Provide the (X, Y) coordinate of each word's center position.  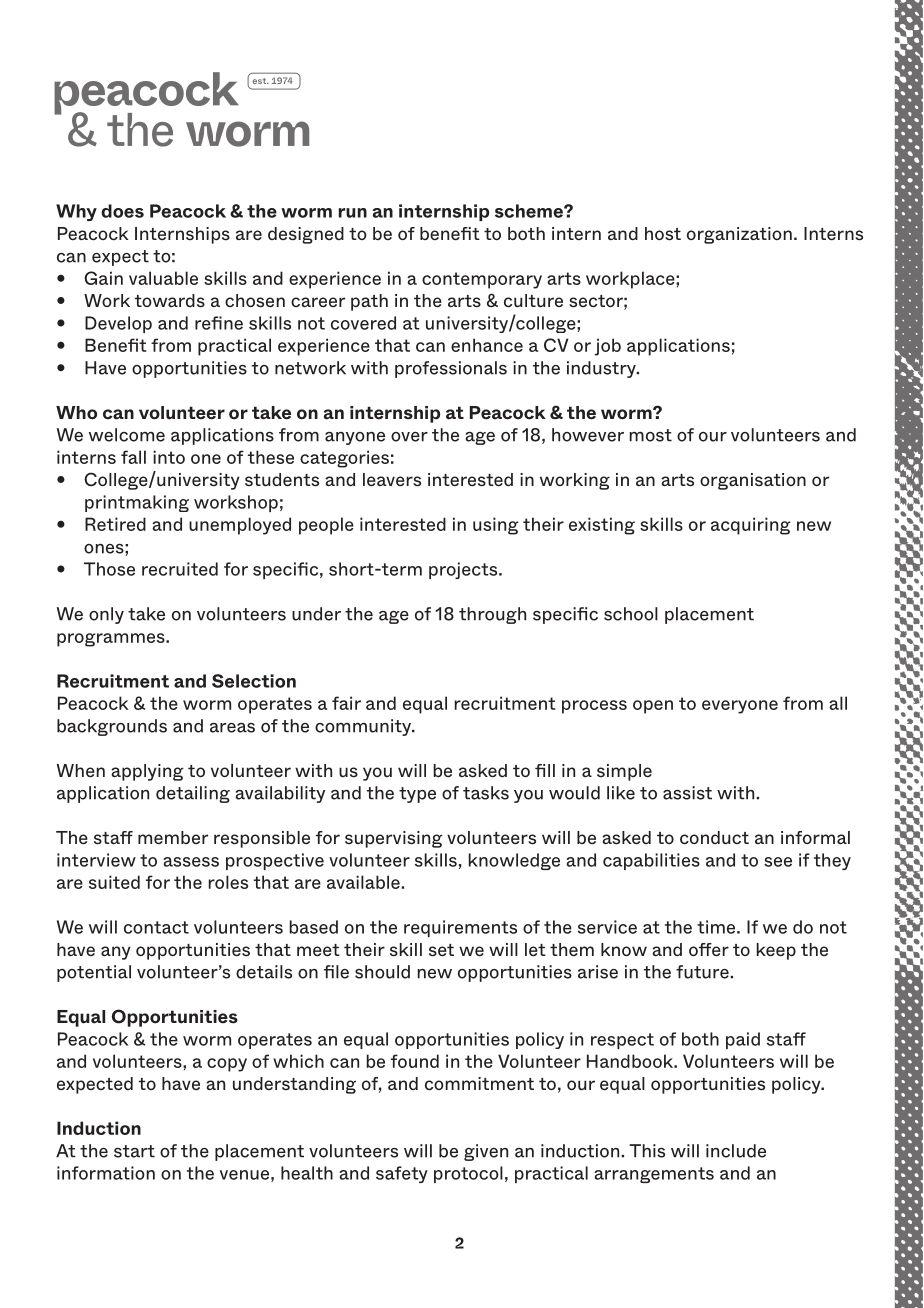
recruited (180, 569)
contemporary (482, 280)
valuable (163, 278)
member (173, 838)
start (134, 1151)
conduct (714, 838)
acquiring (751, 526)
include (736, 1151)
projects (464, 570)
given (486, 1152)
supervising (394, 839)
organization (739, 235)
